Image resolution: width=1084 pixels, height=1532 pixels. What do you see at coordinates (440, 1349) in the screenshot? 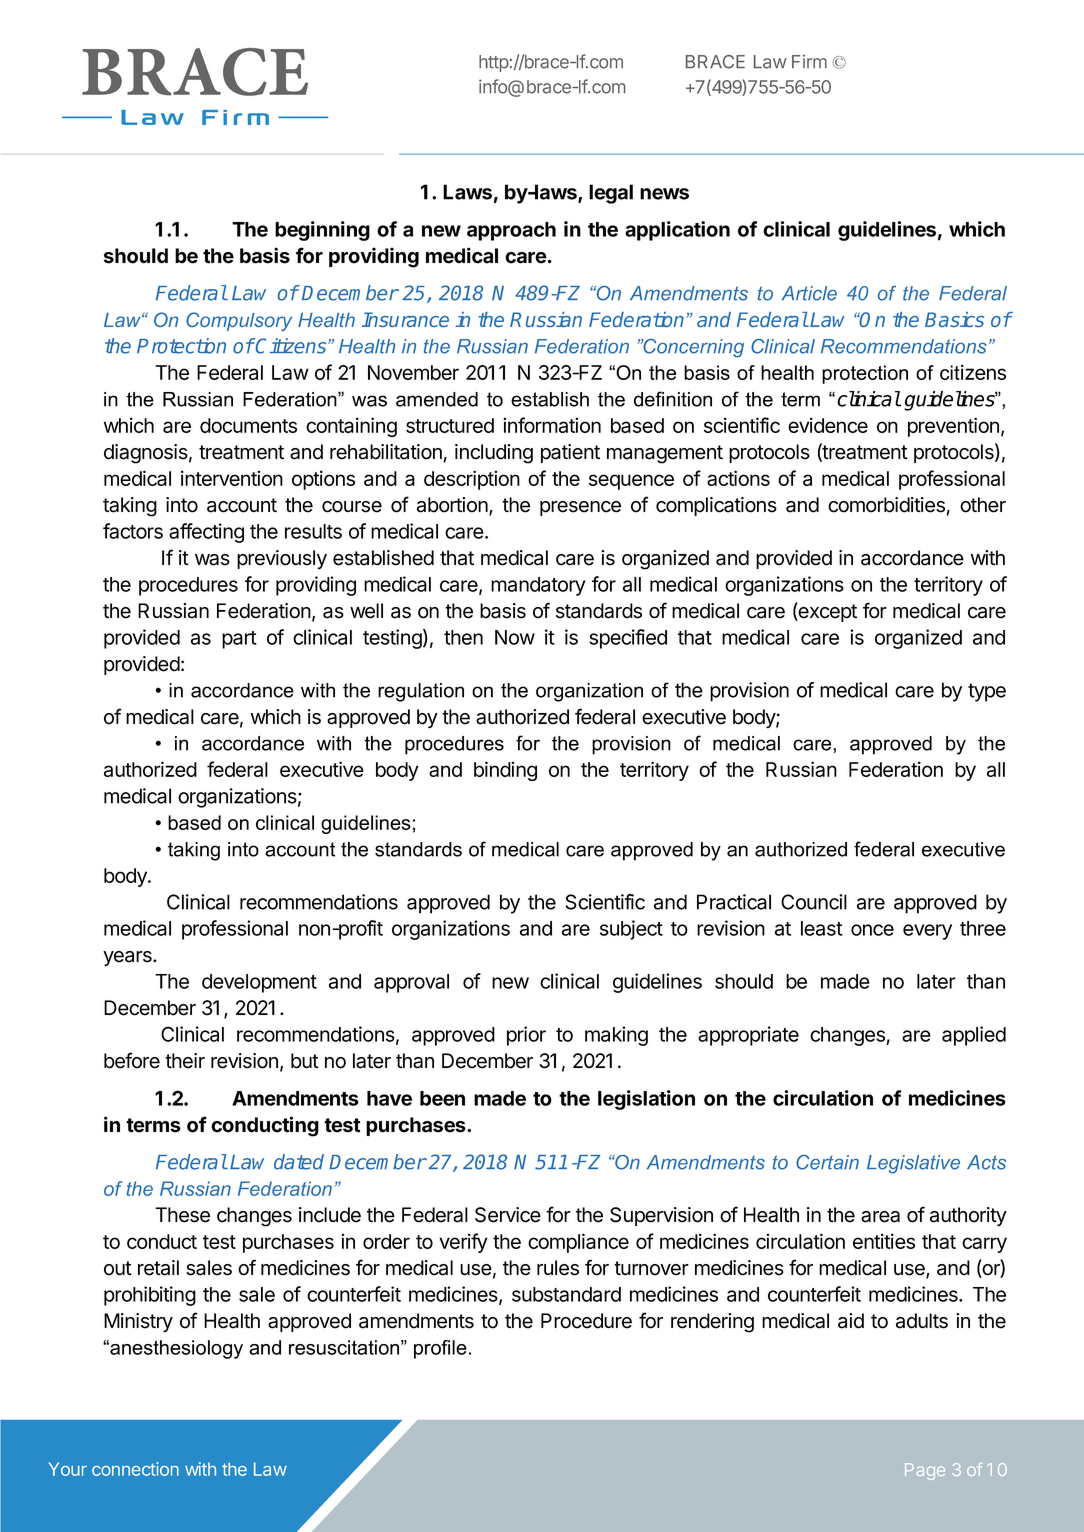
I see `profile` at bounding box center [440, 1349].
